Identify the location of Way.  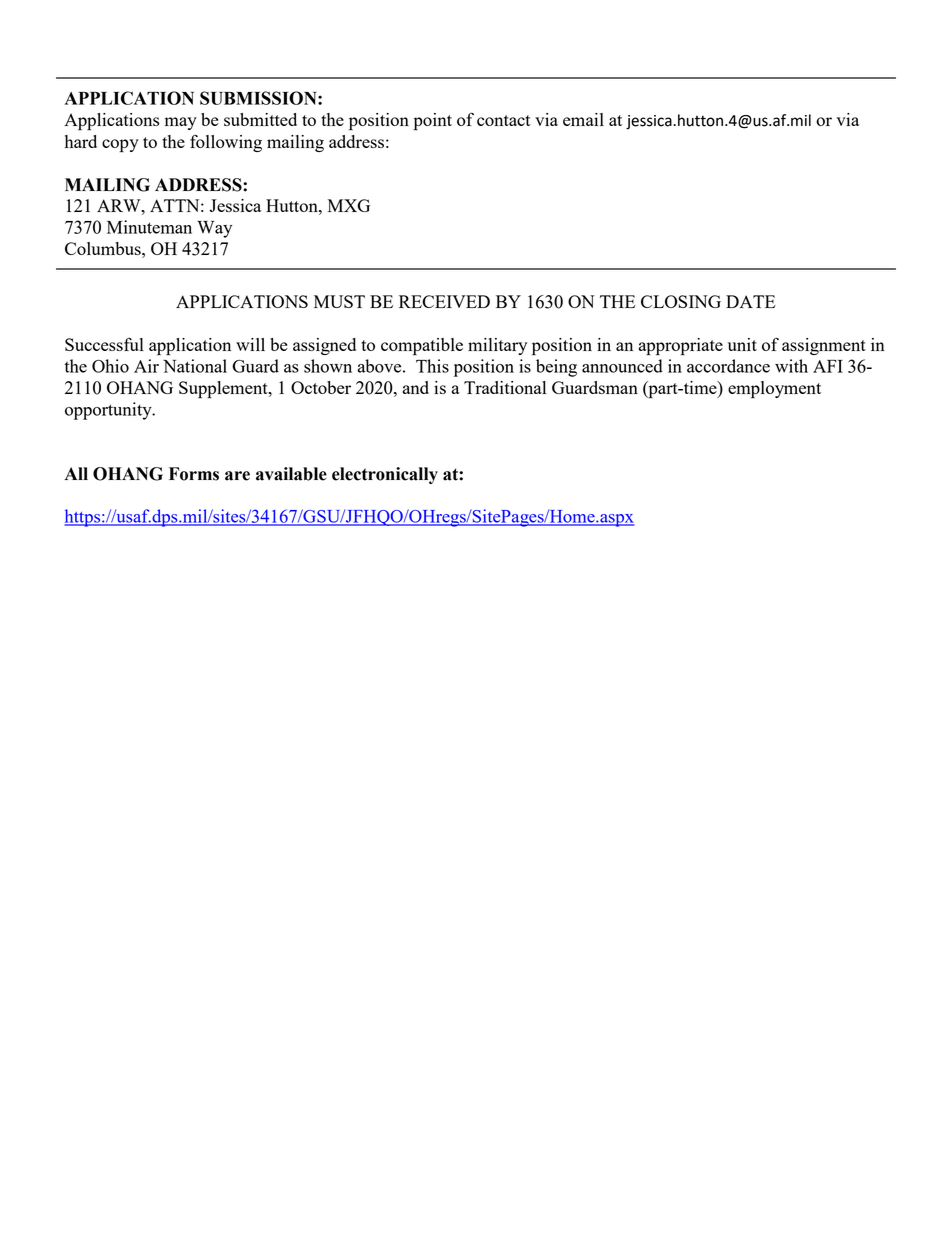
(214, 229).
